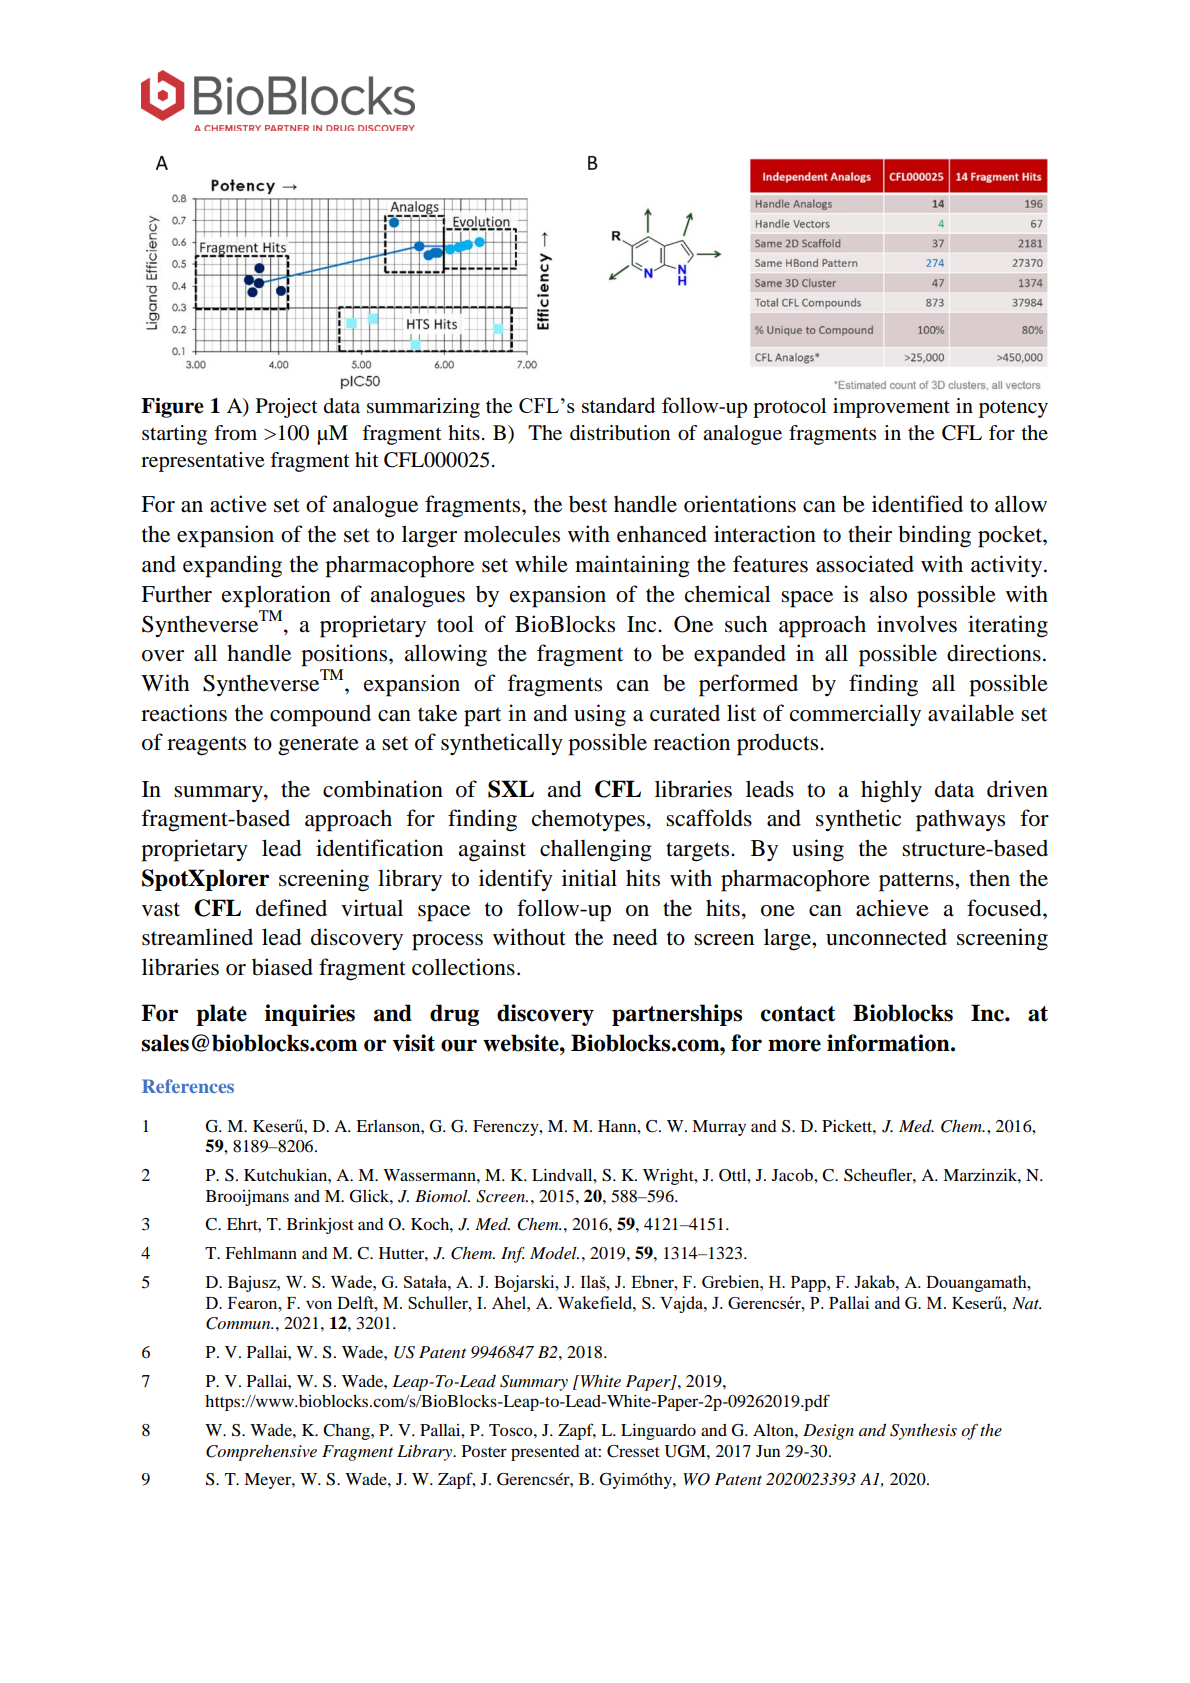 The height and width of the screenshot is (1683, 1190). What do you see at coordinates (809, 1284) in the screenshot?
I see `Papp` at bounding box center [809, 1284].
